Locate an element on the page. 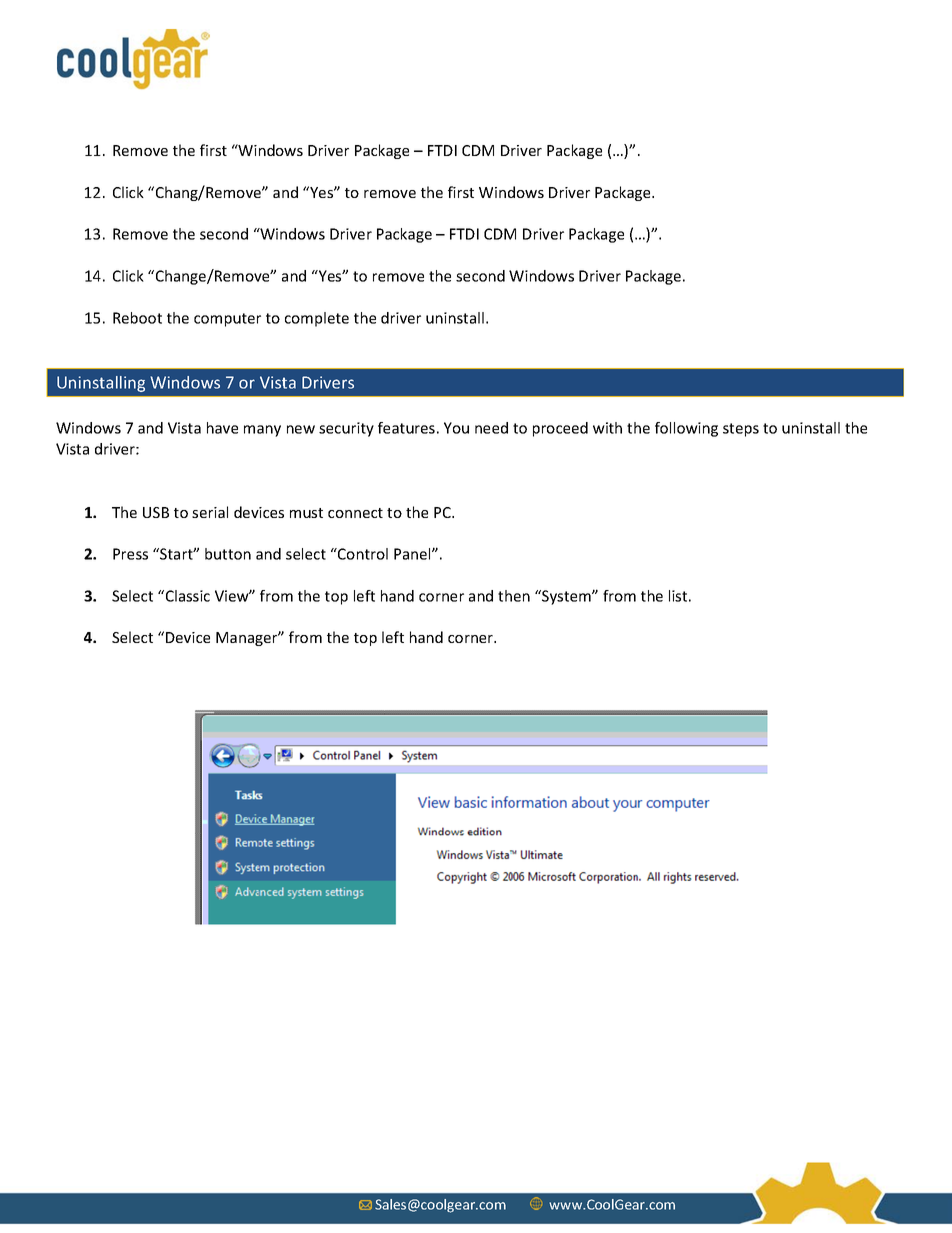  computer is located at coordinates (227, 320).
